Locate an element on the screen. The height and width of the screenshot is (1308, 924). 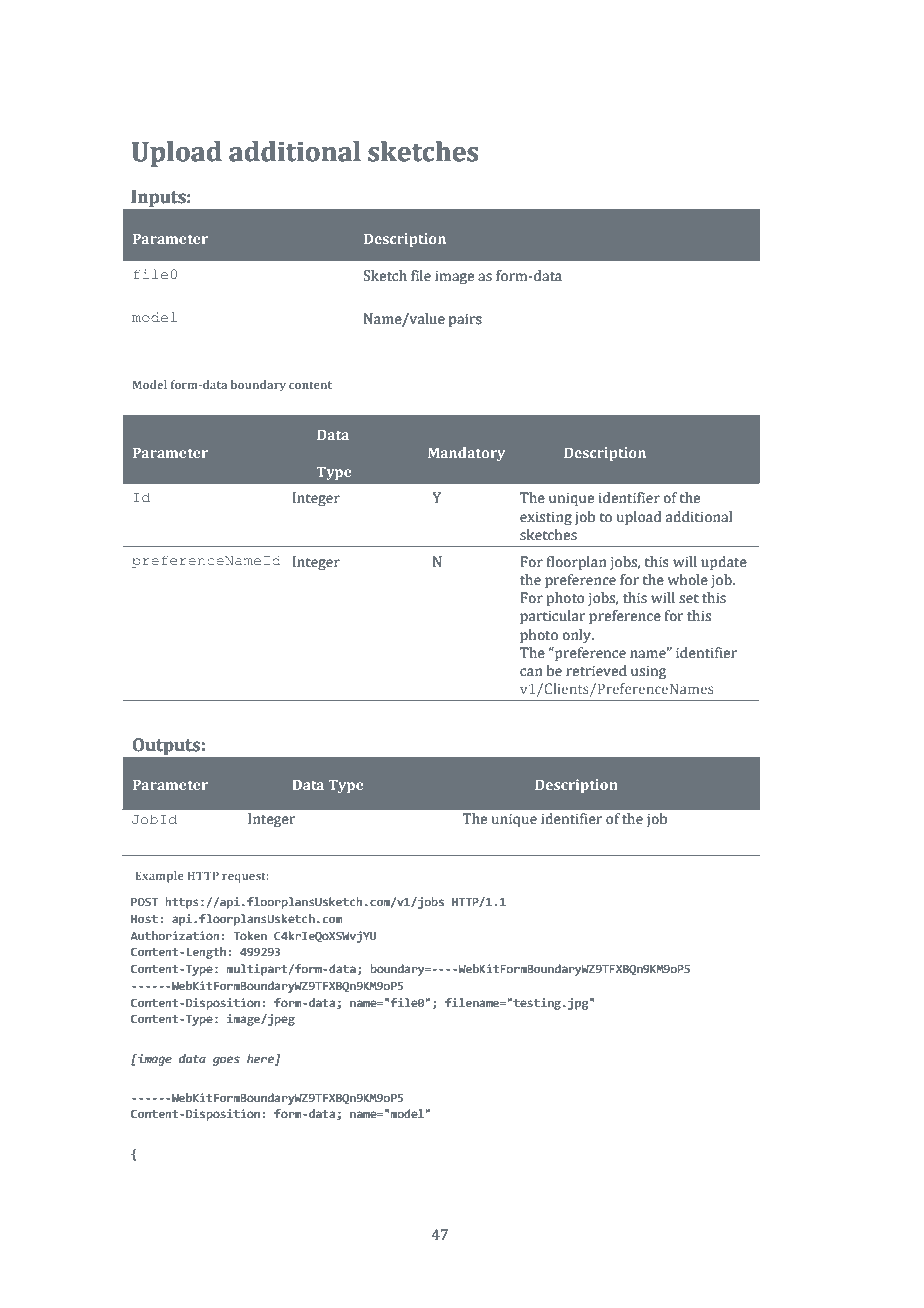
pairs is located at coordinates (465, 320).
